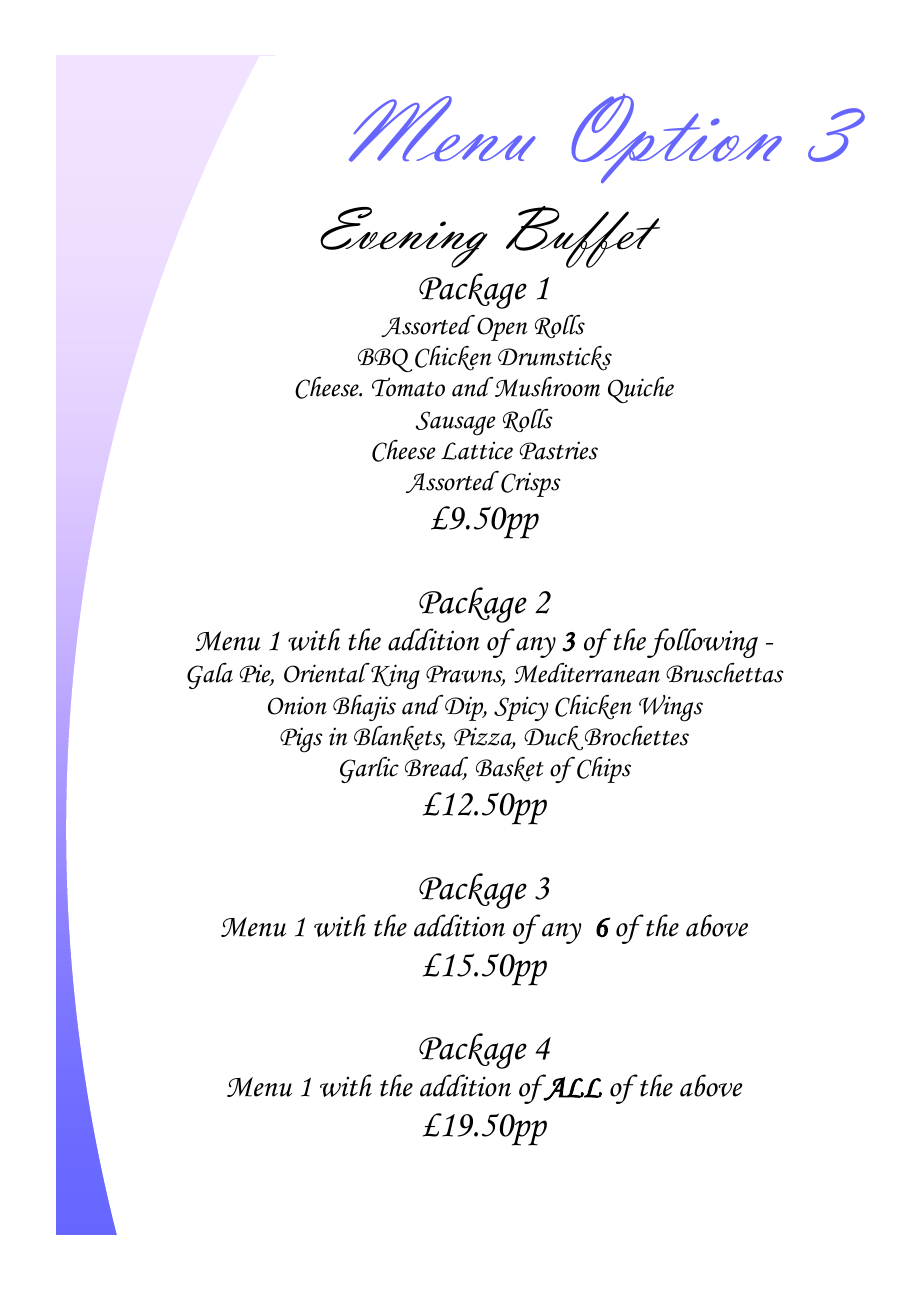 Image resolution: width=924 pixels, height=1308 pixels. Describe the element at coordinates (502, 329) in the screenshot. I see `Open` at that location.
